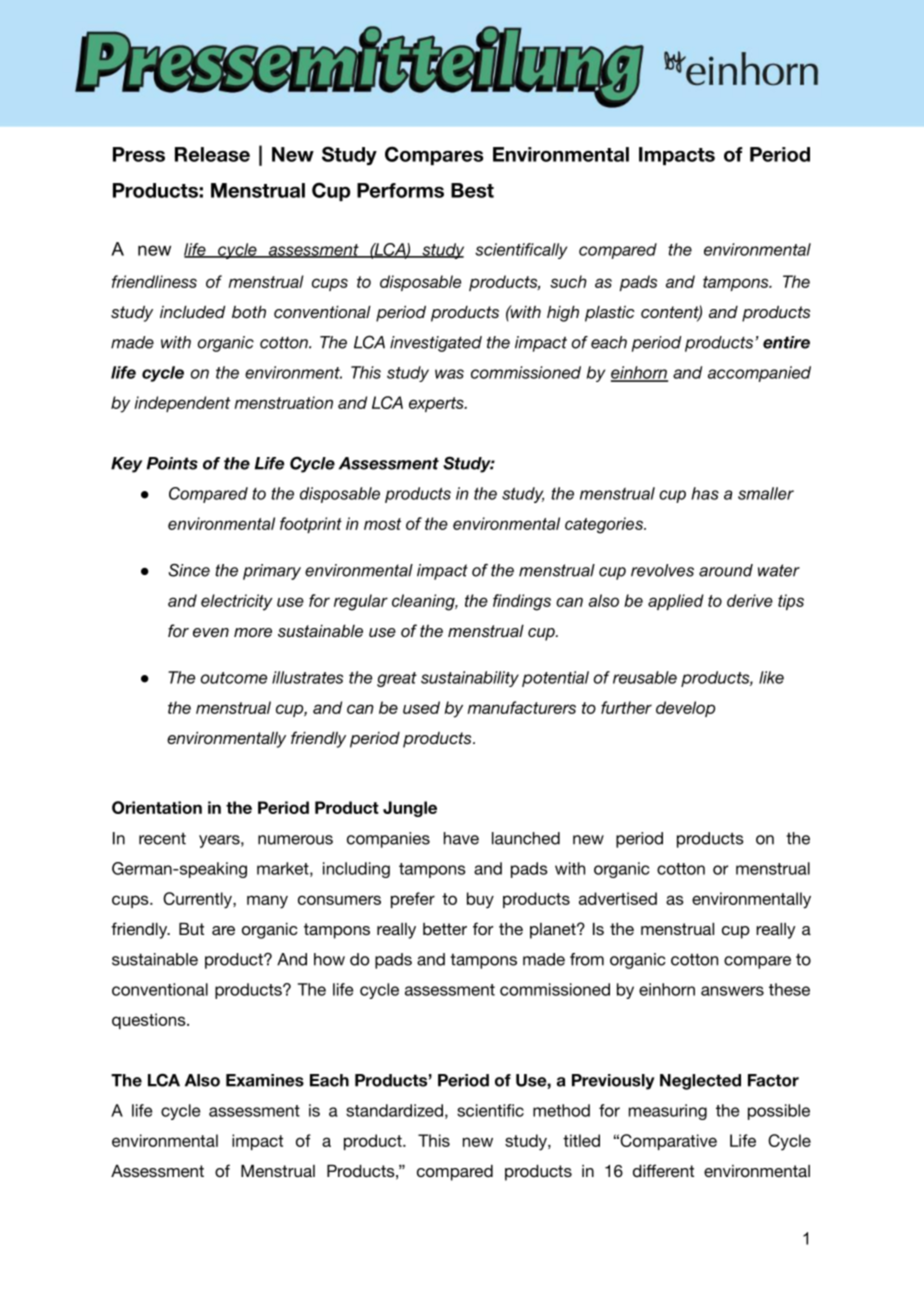  I want to click on Release, so click(212, 154).
